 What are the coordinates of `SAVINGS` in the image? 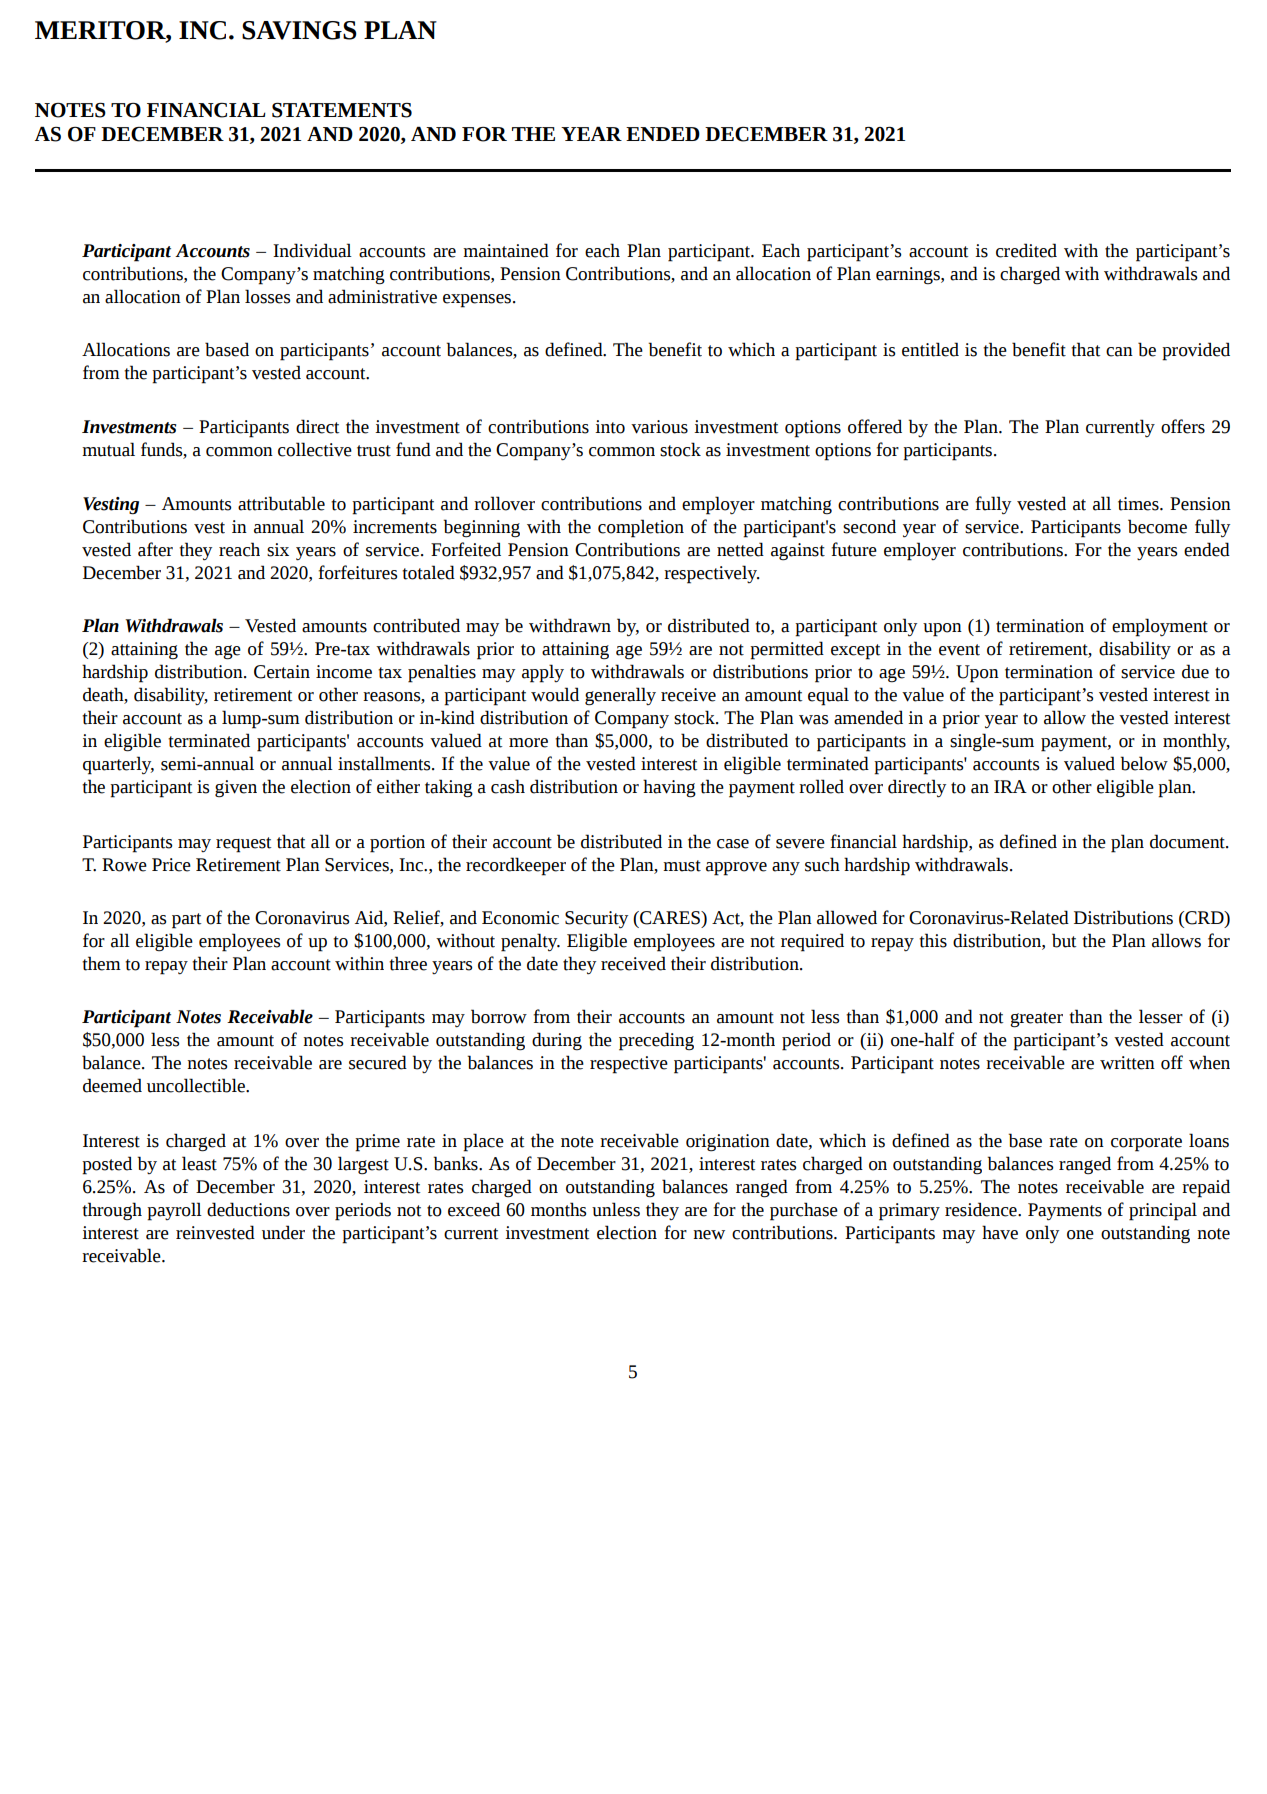 It's located at (299, 30).
